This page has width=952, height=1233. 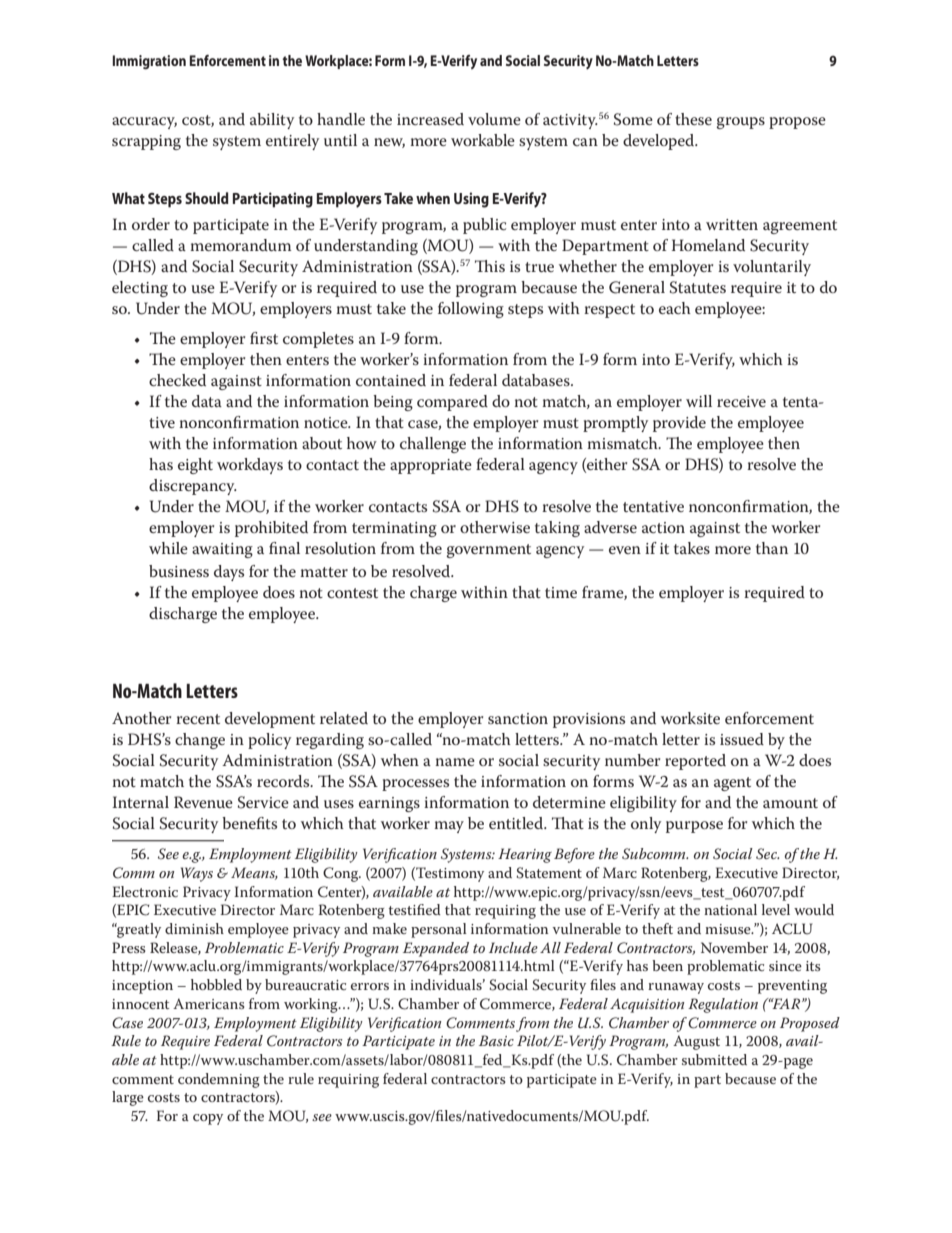 I want to click on each, so click(x=675, y=308).
